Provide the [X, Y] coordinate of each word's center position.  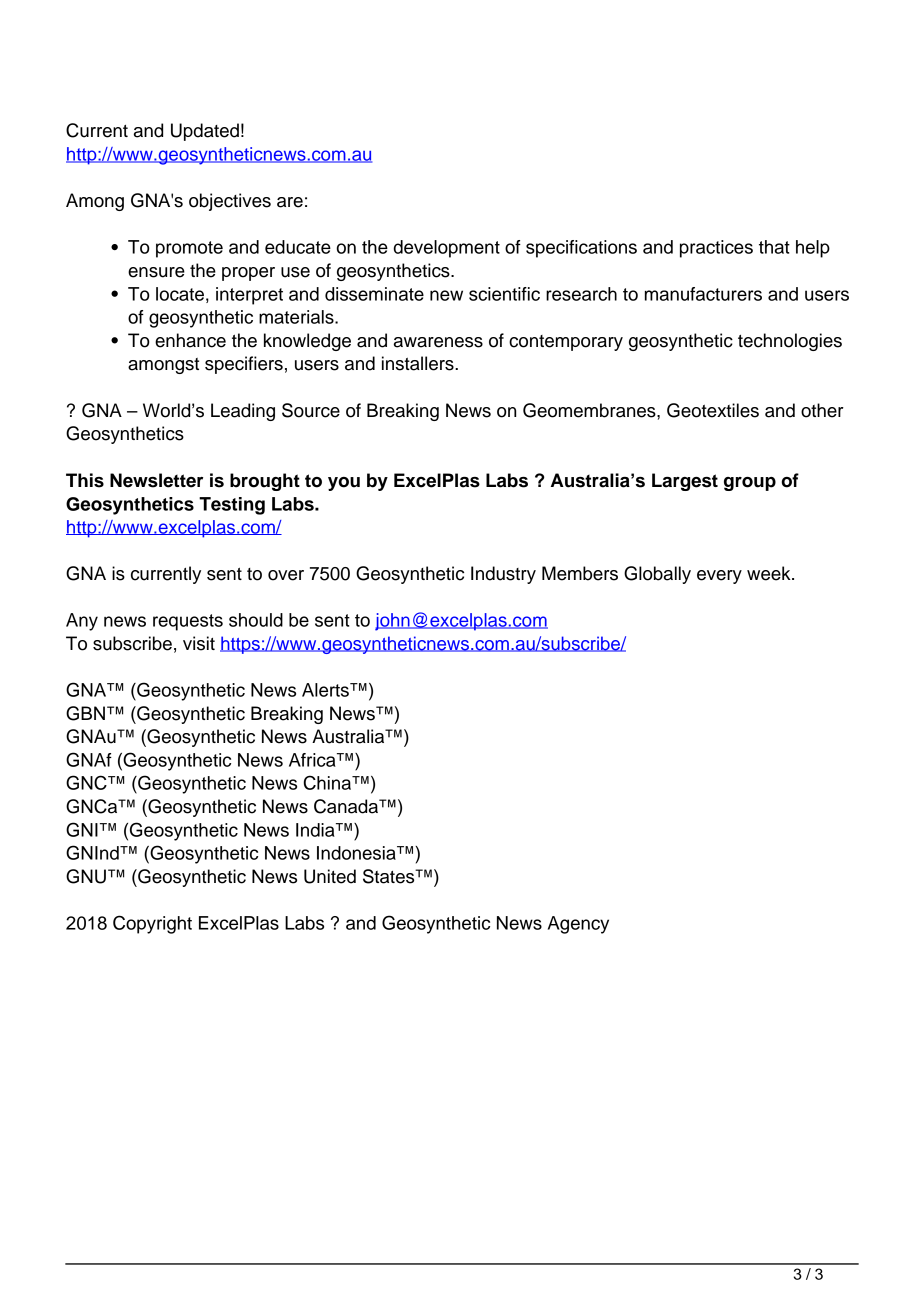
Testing [232, 506]
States [390, 876]
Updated [205, 132]
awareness [438, 342]
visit [199, 643]
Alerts [326, 690]
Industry [503, 575]
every [719, 577]
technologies [790, 342]
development [447, 249]
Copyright [152, 924]
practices [716, 249]
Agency [578, 925]
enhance [190, 340]
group [750, 484]
